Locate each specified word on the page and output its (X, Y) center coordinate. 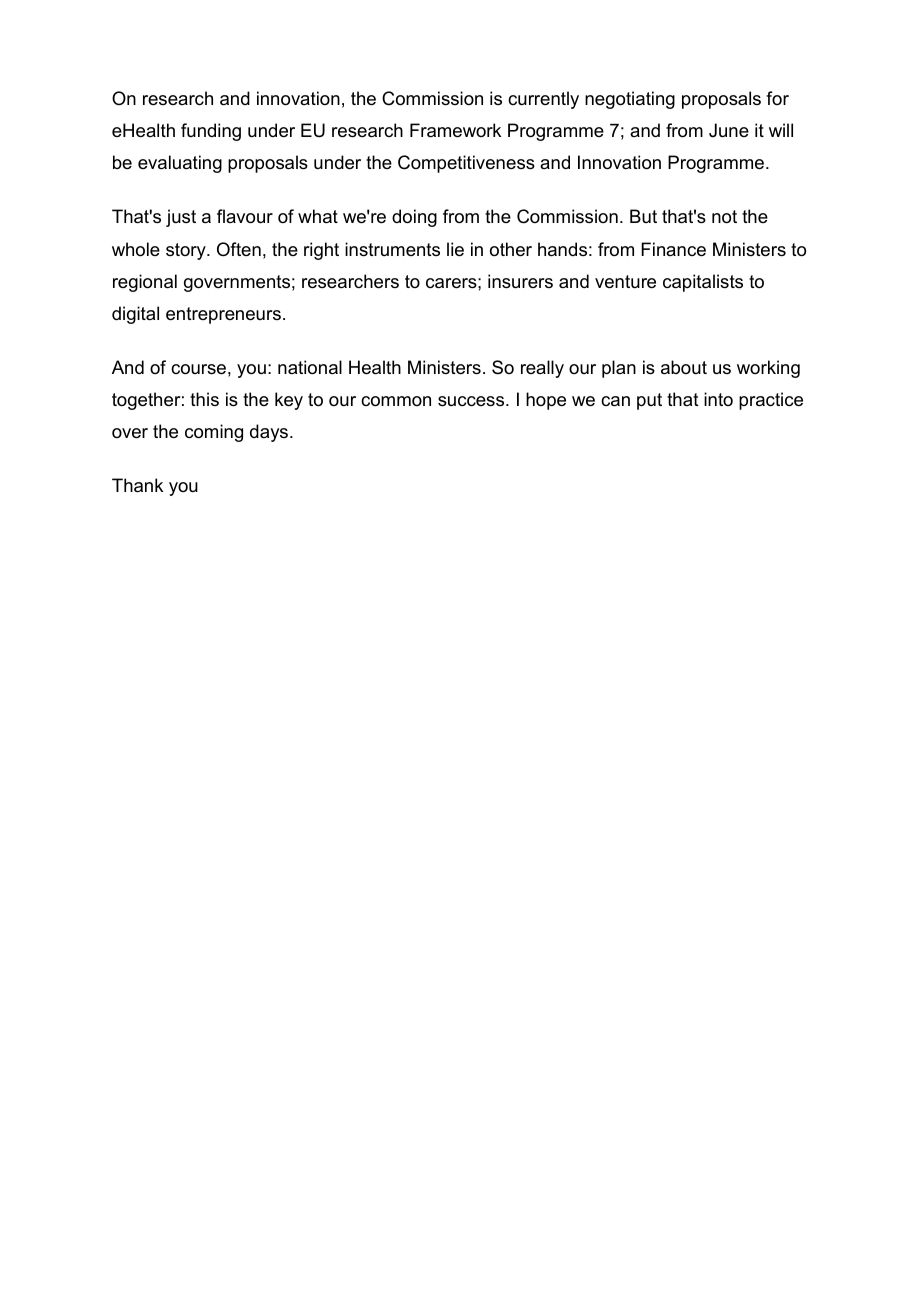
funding (211, 132)
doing (414, 218)
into (718, 399)
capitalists (703, 283)
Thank (137, 485)
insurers (520, 281)
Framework (455, 130)
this (204, 399)
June (729, 130)
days (270, 433)
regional (145, 283)
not (724, 217)
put (649, 401)
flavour (245, 216)
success (472, 401)
